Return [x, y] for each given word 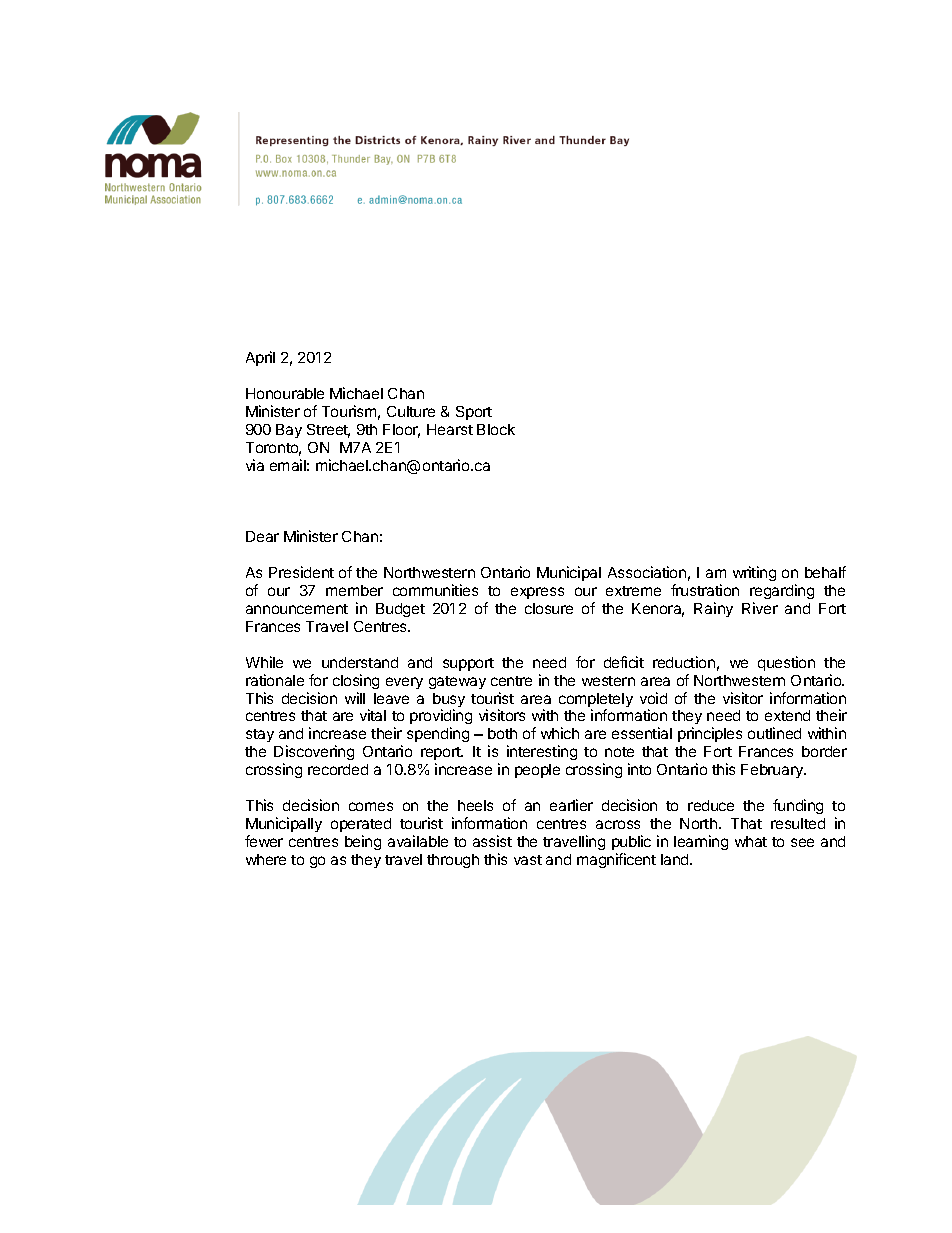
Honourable [285, 393]
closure [549, 608]
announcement [297, 609]
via [255, 465]
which [560, 733]
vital [373, 715]
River [760, 608]
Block [496, 429]
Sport [474, 413]
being [363, 842]
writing [754, 573]
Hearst [450, 429]
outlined [774, 733]
